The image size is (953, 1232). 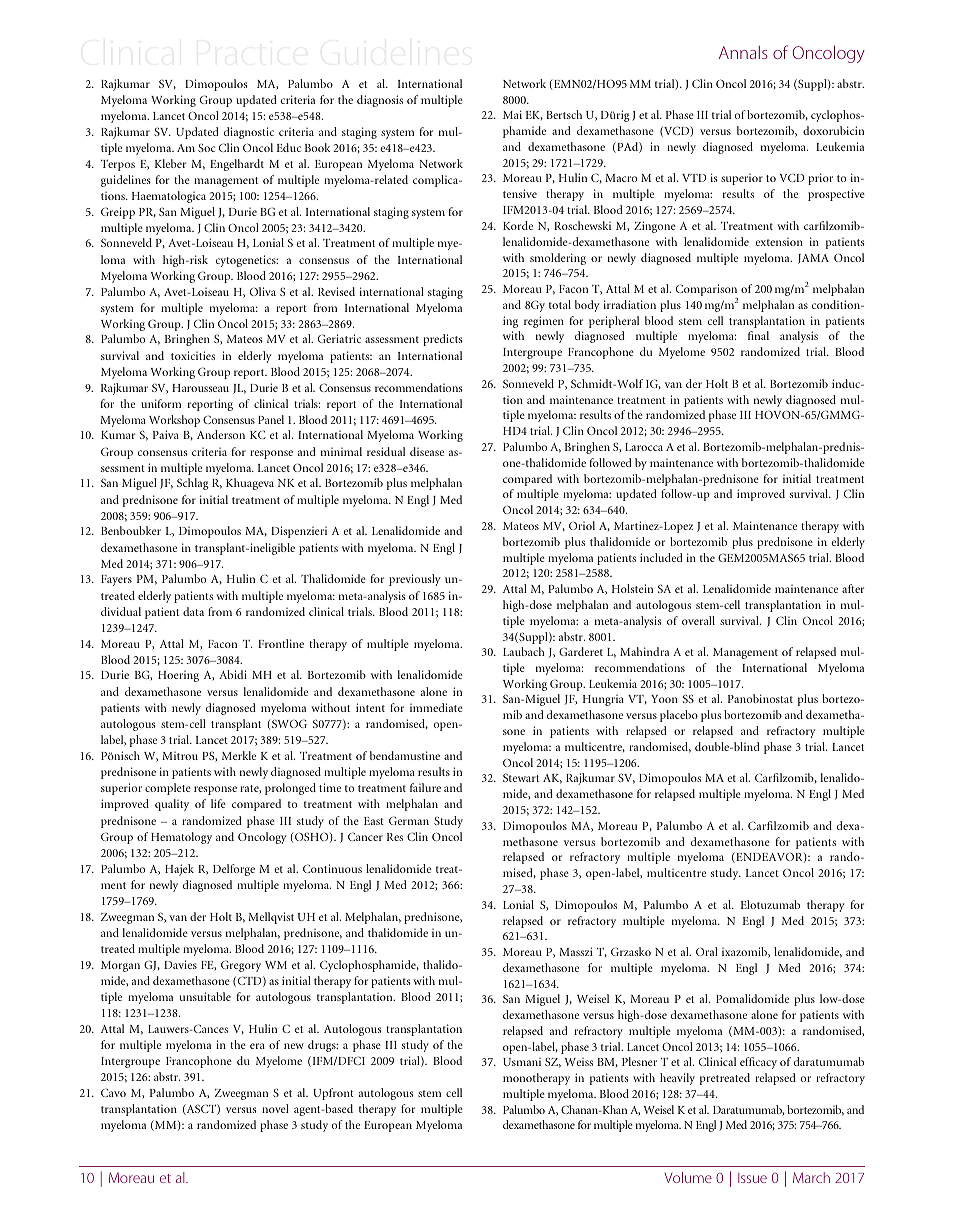 I want to click on Oral, so click(x=707, y=951).
